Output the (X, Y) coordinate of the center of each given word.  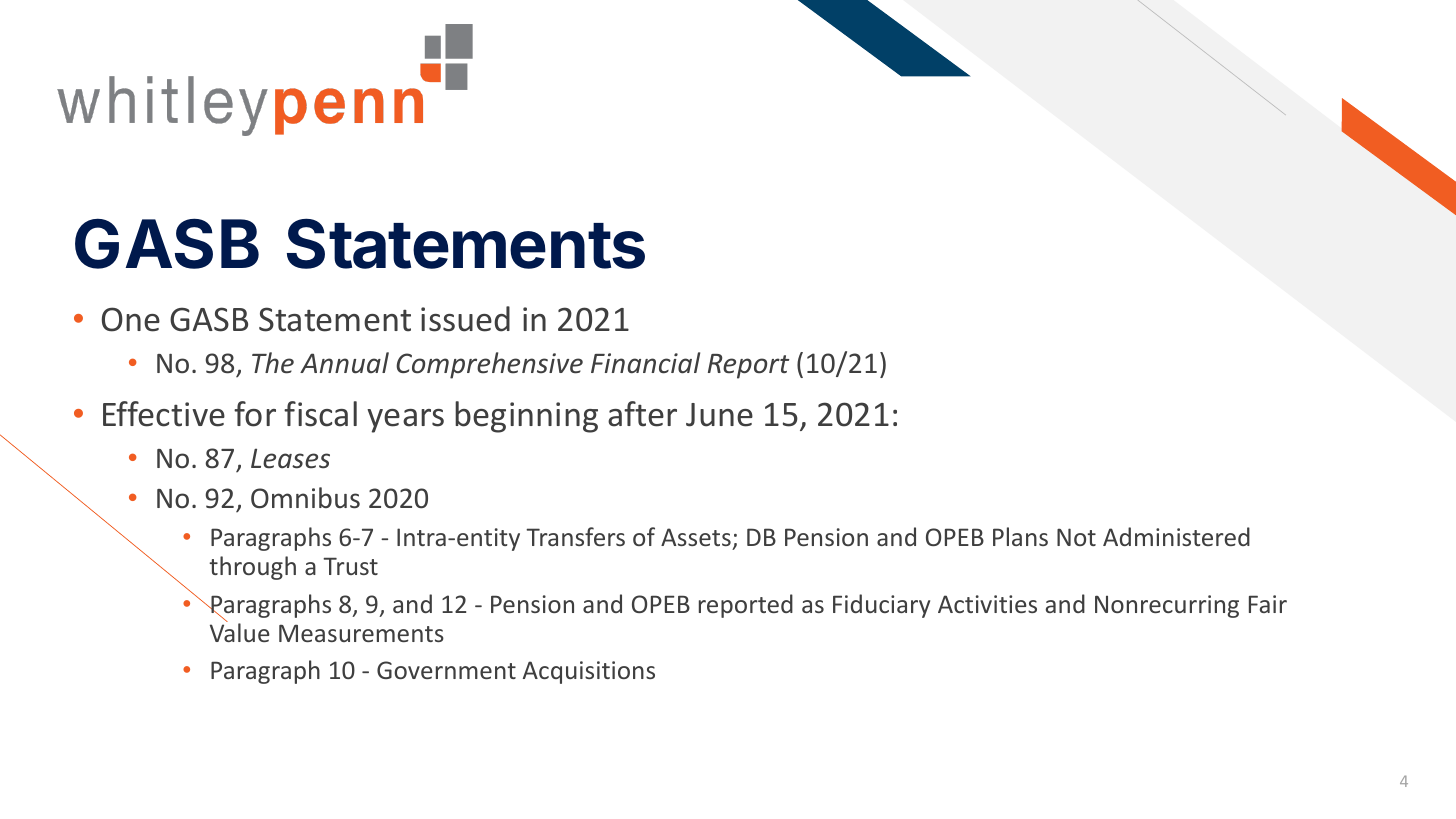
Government (446, 670)
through (252, 568)
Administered (1176, 536)
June (719, 415)
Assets (696, 537)
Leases (290, 458)
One (131, 319)
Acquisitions (589, 672)
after (642, 414)
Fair (1268, 604)
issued (465, 319)
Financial (645, 363)
